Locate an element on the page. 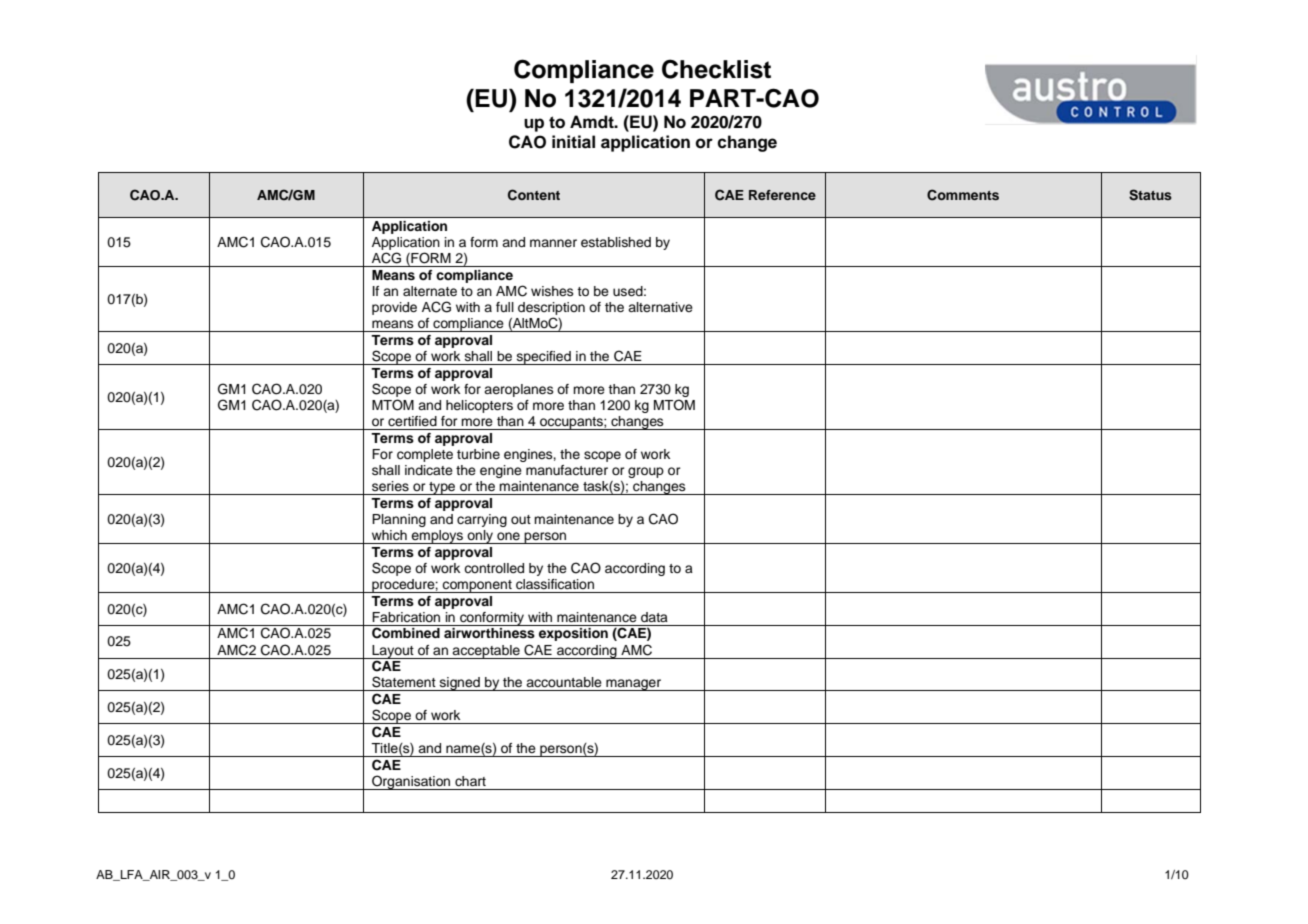 The width and height of the image is (1308, 924). group is located at coordinates (646, 472).
